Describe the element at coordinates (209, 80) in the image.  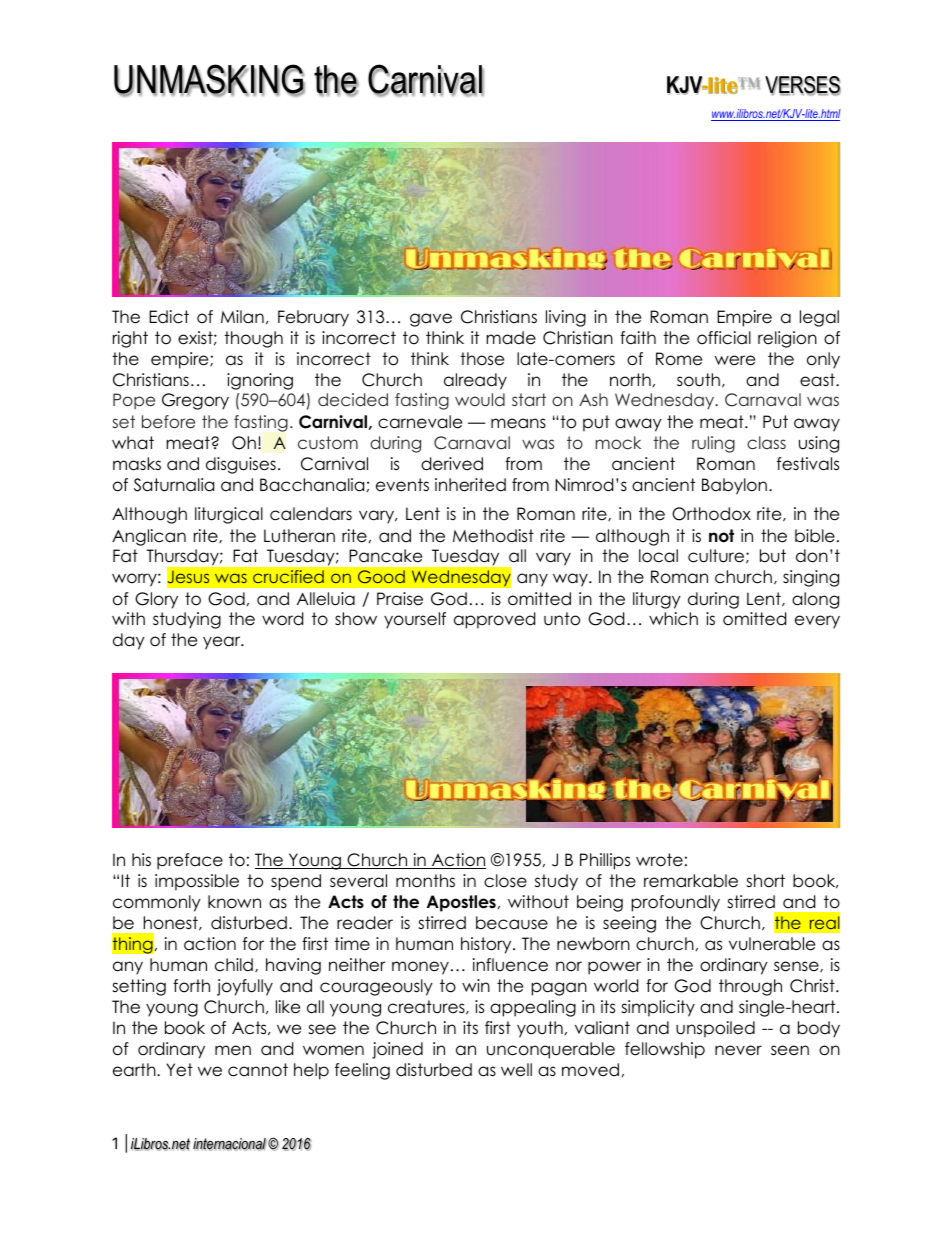
I see `UNMASKING` at that location.
